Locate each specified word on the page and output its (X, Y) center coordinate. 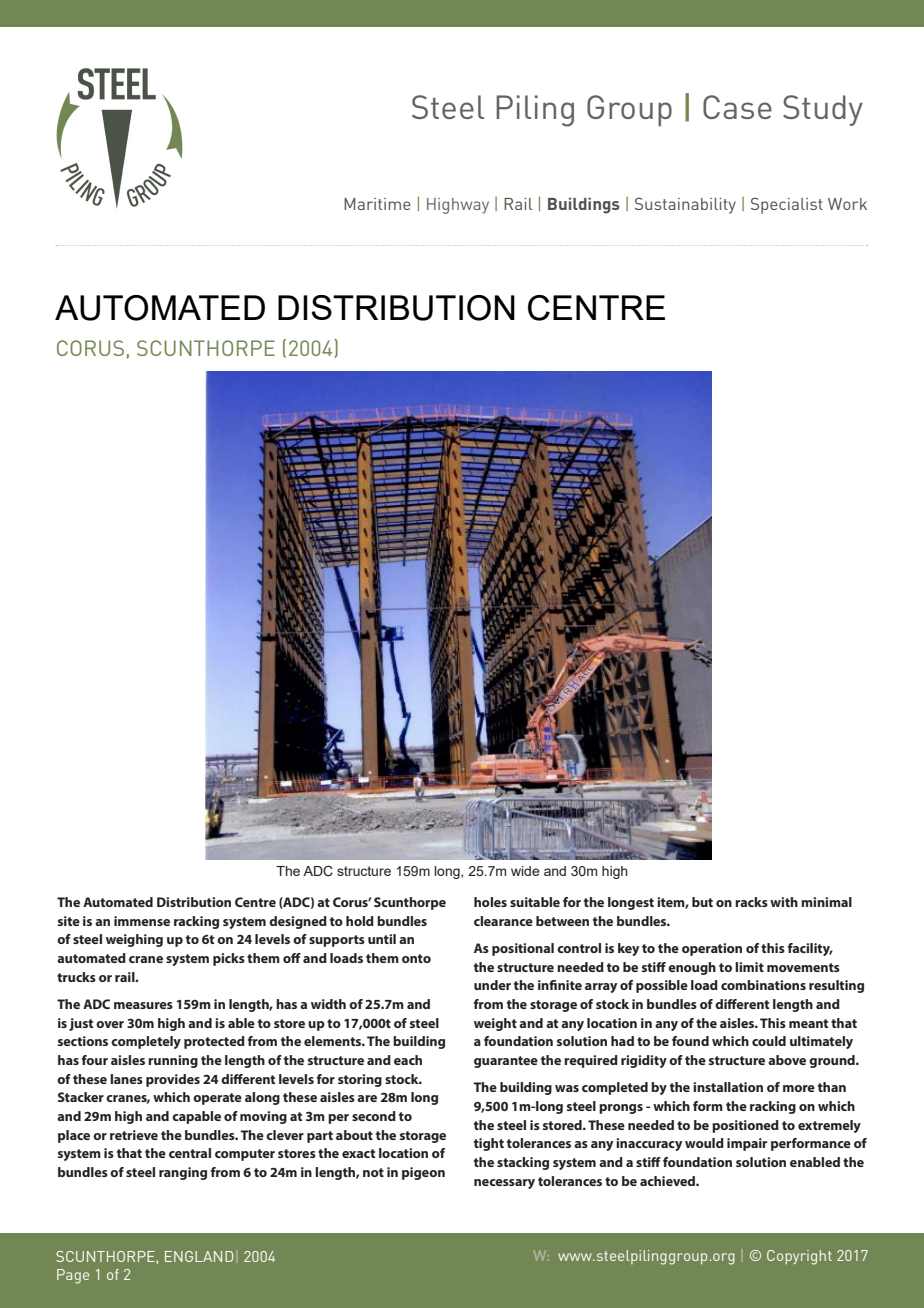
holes (490, 902)
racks (751, 902)
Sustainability (685, 206)
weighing (134, 940)
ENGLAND (199, 1256)
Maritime (377, 204)
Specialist (787, 206)
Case (737, 107)
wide (525, 871)
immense (142, 921)
